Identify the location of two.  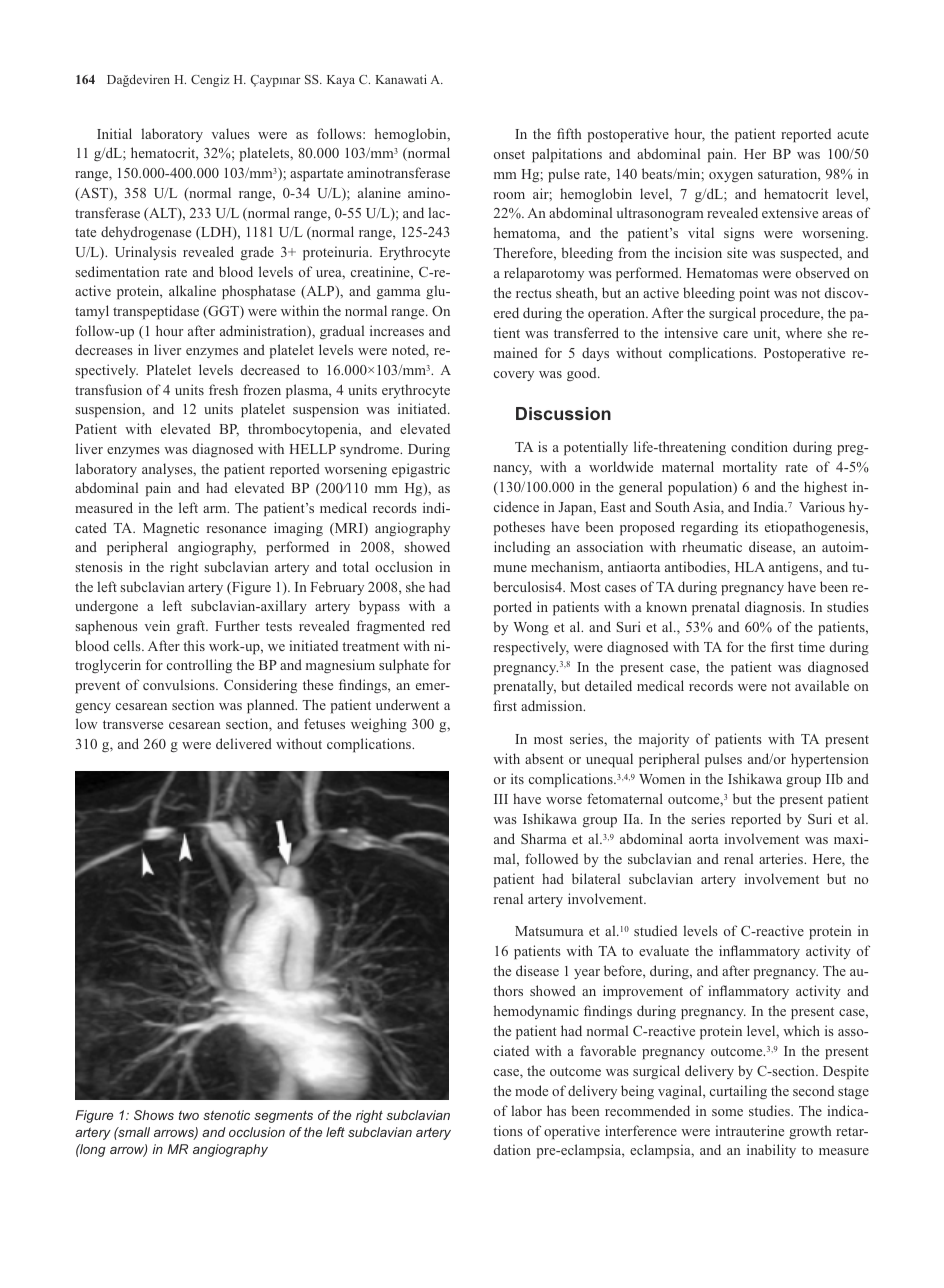
(189, 1115).
